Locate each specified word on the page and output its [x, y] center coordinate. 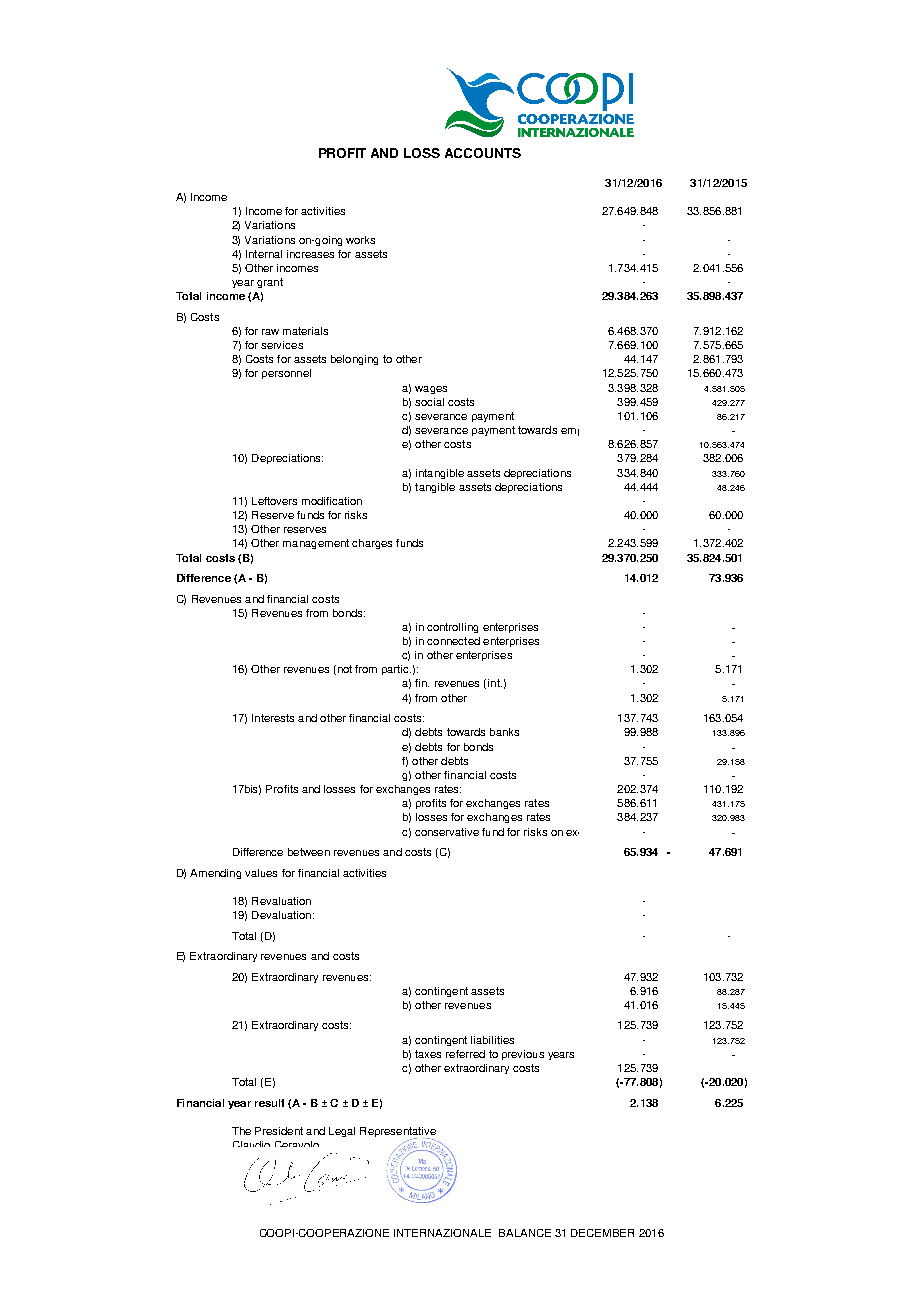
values [261, 873]
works [360, 240]
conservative [447, 832]
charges [372, 544]
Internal [264, 254]
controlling [452, 628]
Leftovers [274, 501]
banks [504, 732]
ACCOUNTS [483, 153]
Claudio [251, 1144]
